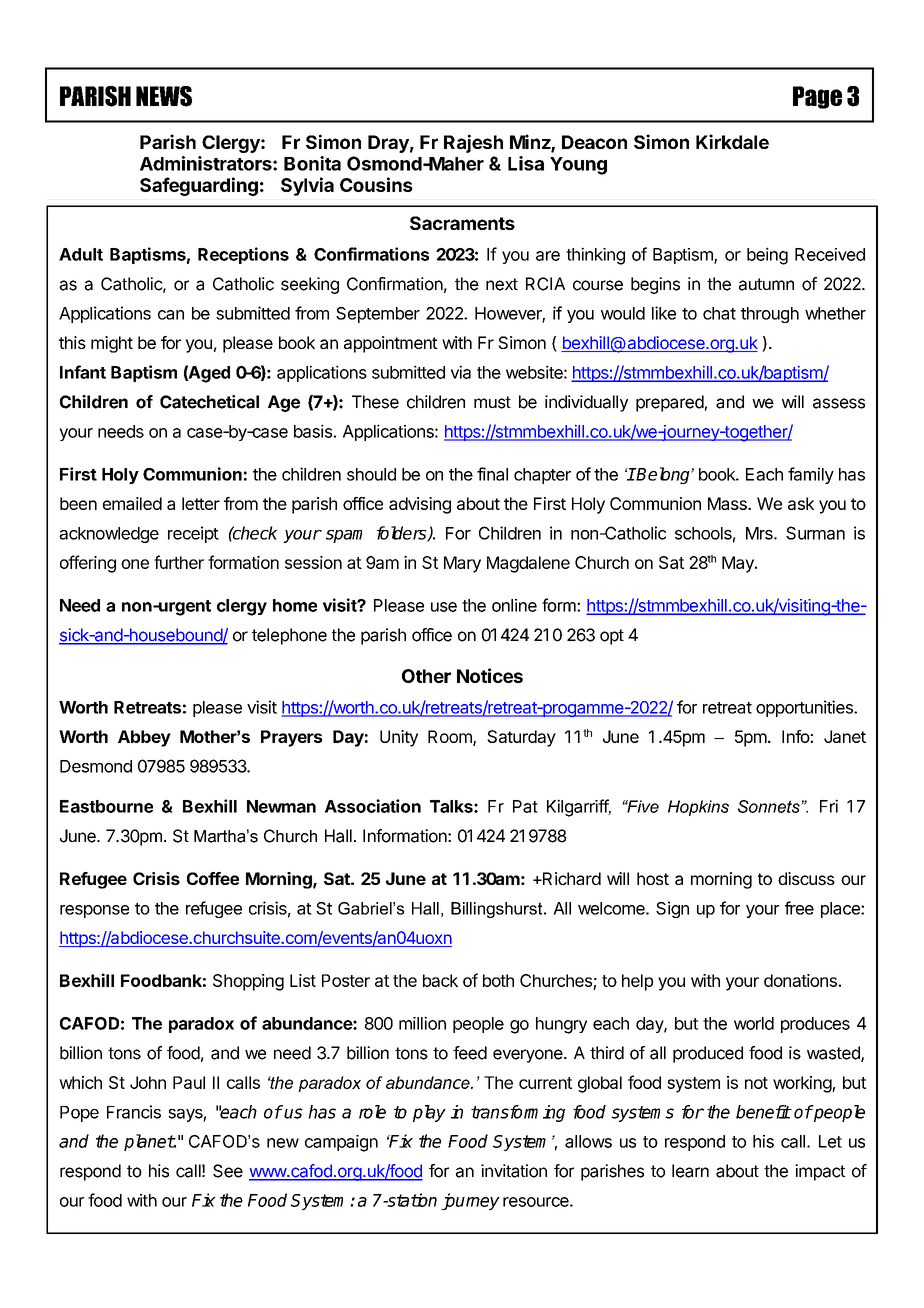  I want to click on May, so click(739, 564).
